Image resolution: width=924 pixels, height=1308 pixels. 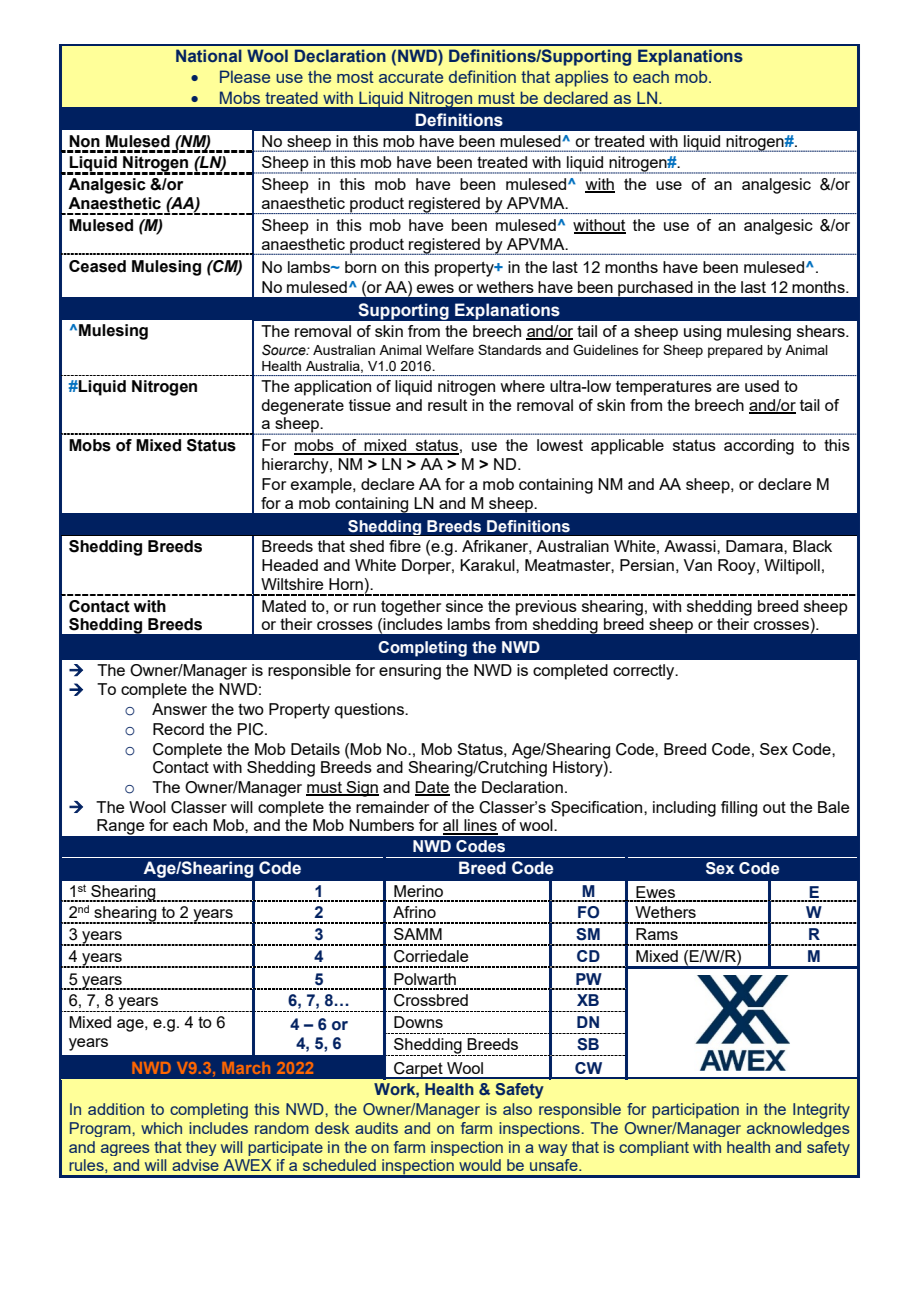 What do you see at coordinates (411, 77) in the screenshot?
I see `accurate` at bounding box center [411, 77].
